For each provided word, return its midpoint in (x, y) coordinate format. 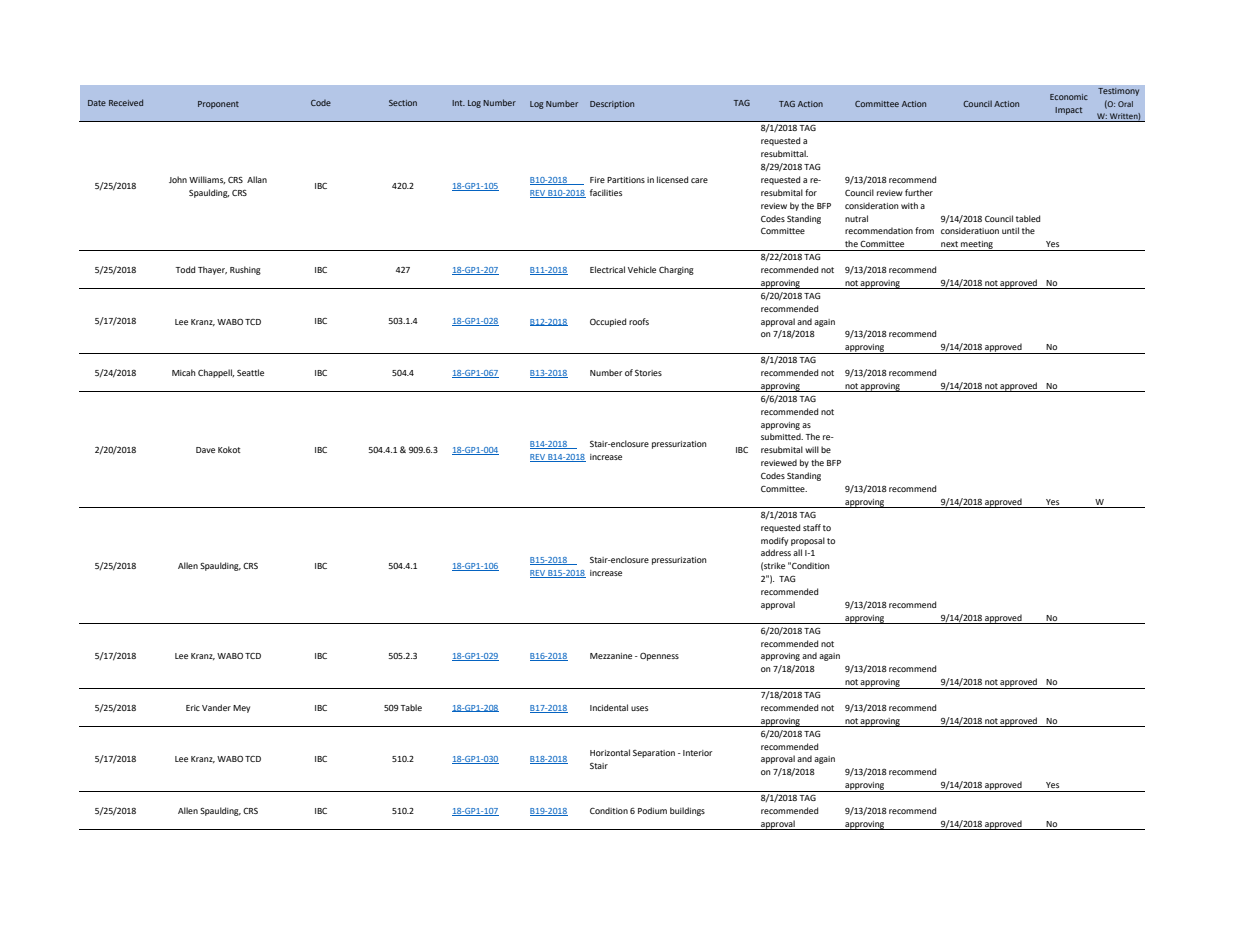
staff (812, 527)
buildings (687, 811)
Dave (205, 450)
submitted (782, 436)
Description (612, 105)
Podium (652, 810)
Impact (1068, 111)
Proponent (218, 105)
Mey (241, 709)
